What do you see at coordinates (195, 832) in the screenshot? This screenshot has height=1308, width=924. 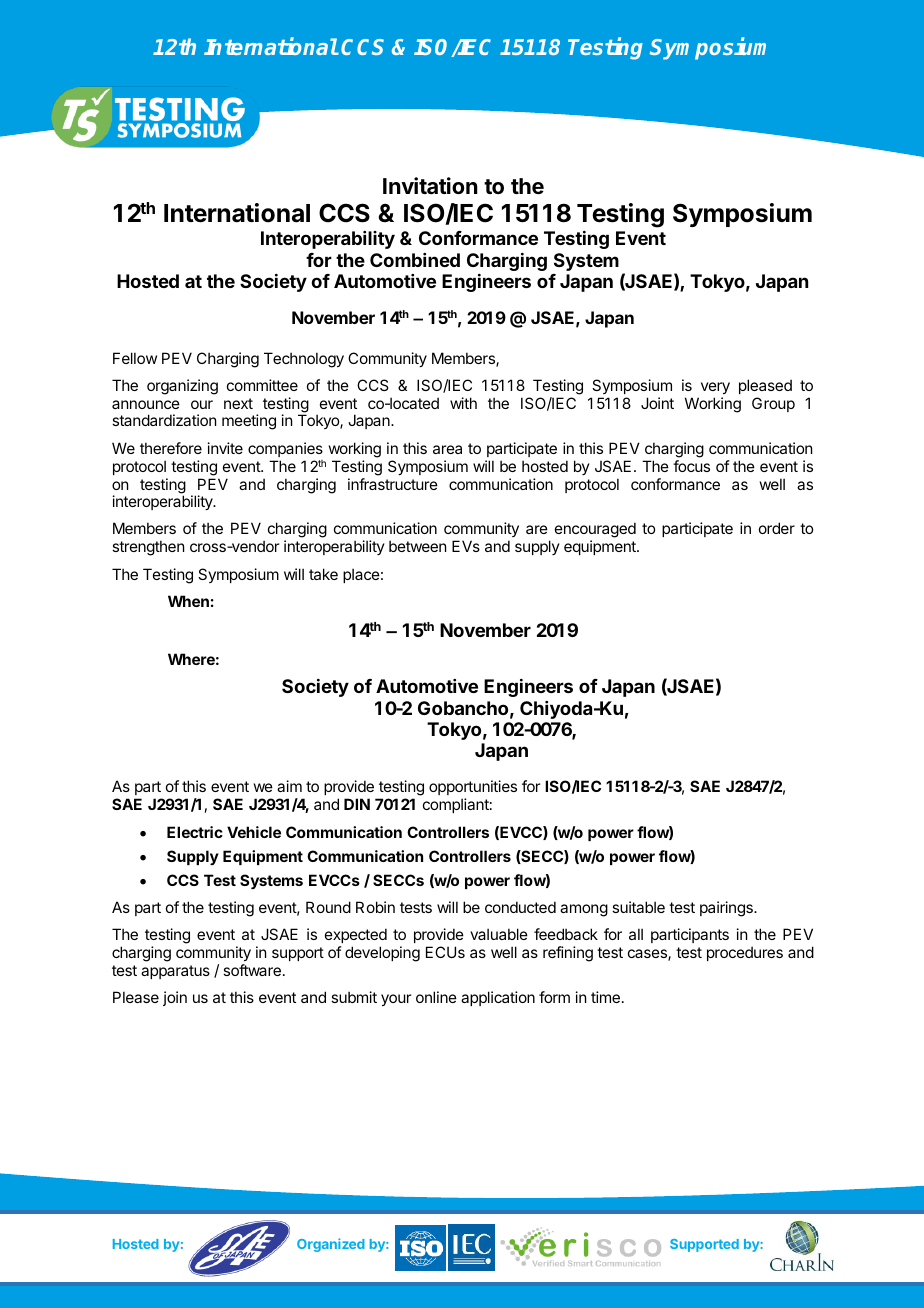 I see `Electric` at bounding box center [195, 832].
